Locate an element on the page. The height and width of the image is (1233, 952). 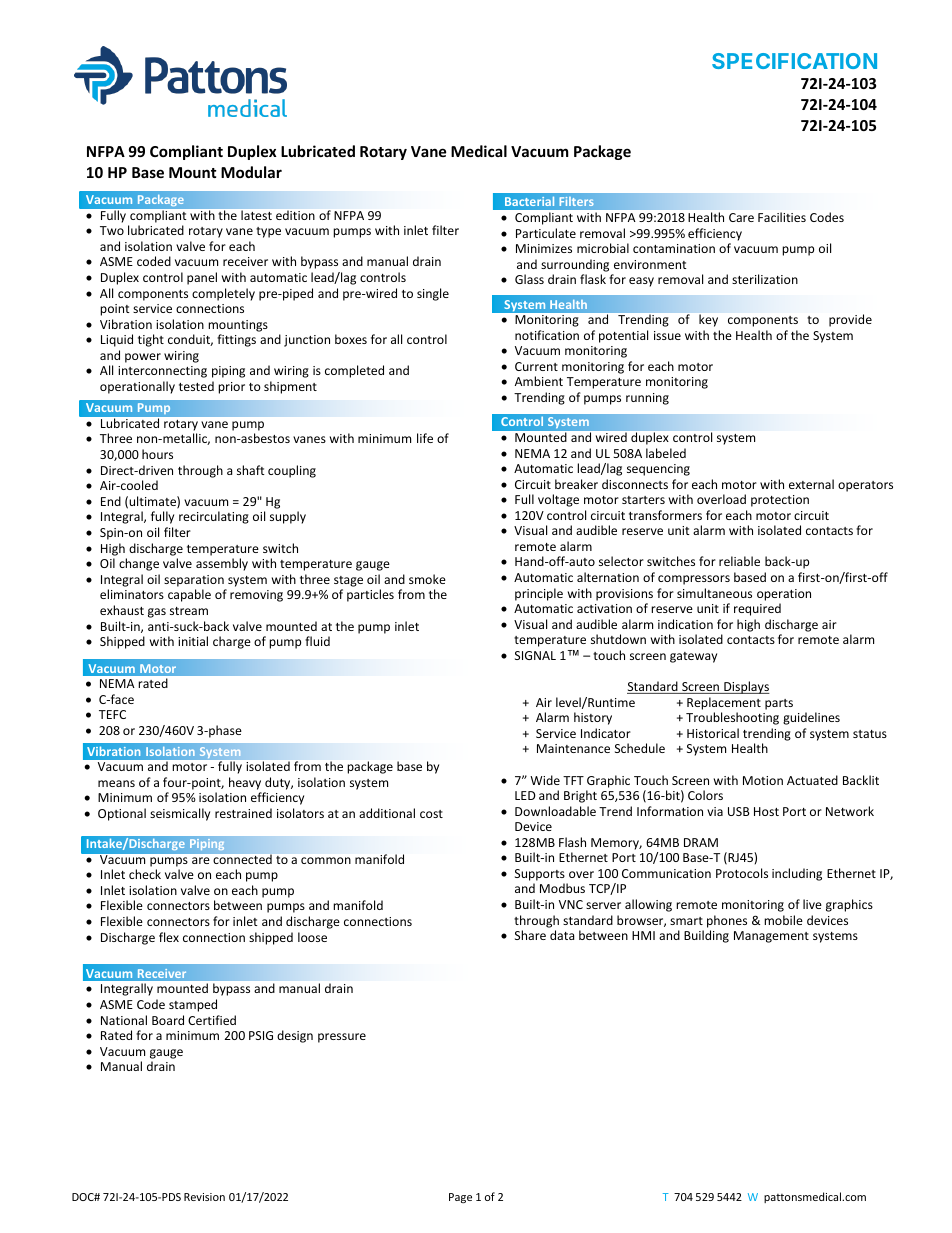
Modular is located at coordinates (251, 172).
